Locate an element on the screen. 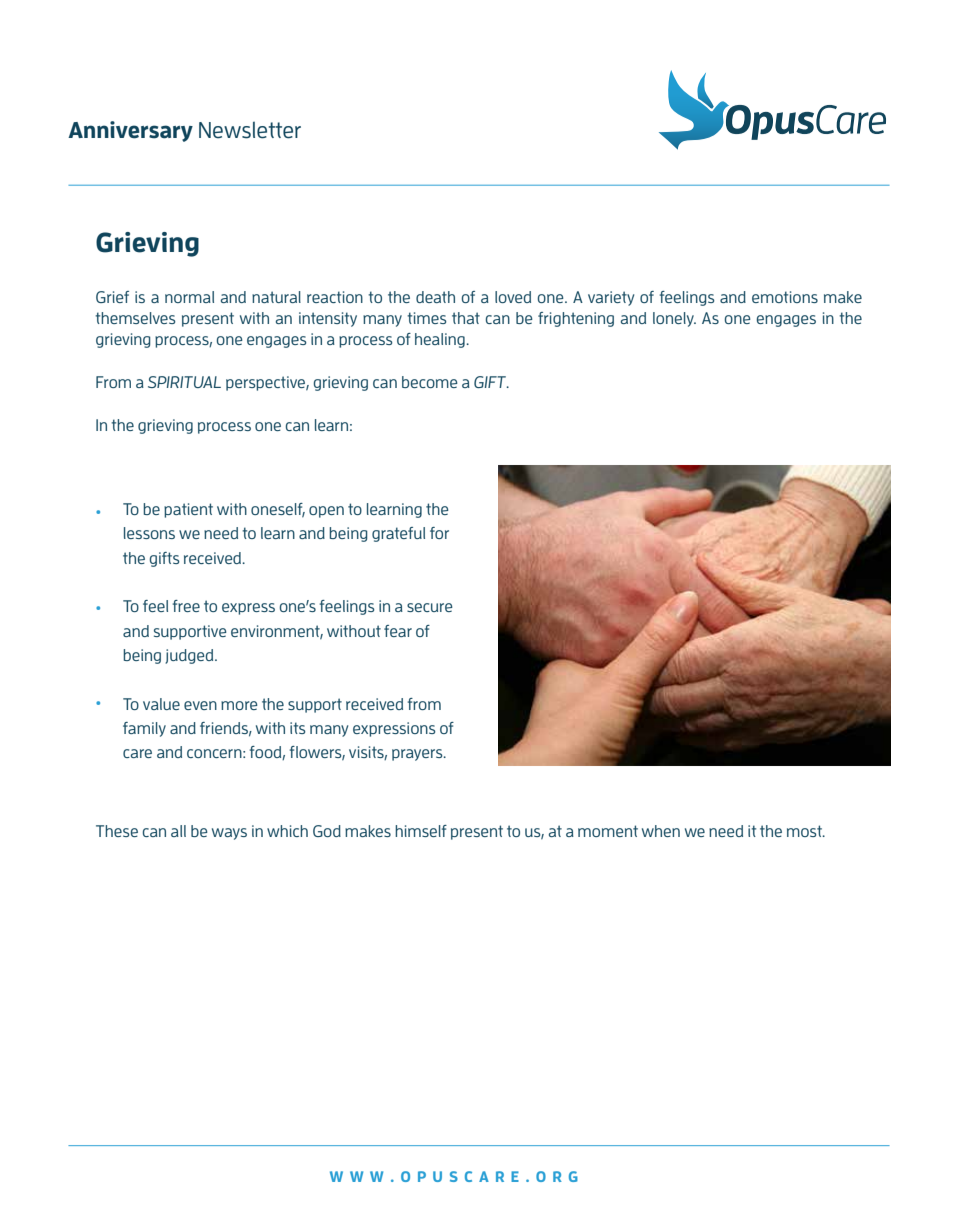 Image resolution: width=958 pixels, height=1232 pixels. himself is located at coordinates (421, 831).
